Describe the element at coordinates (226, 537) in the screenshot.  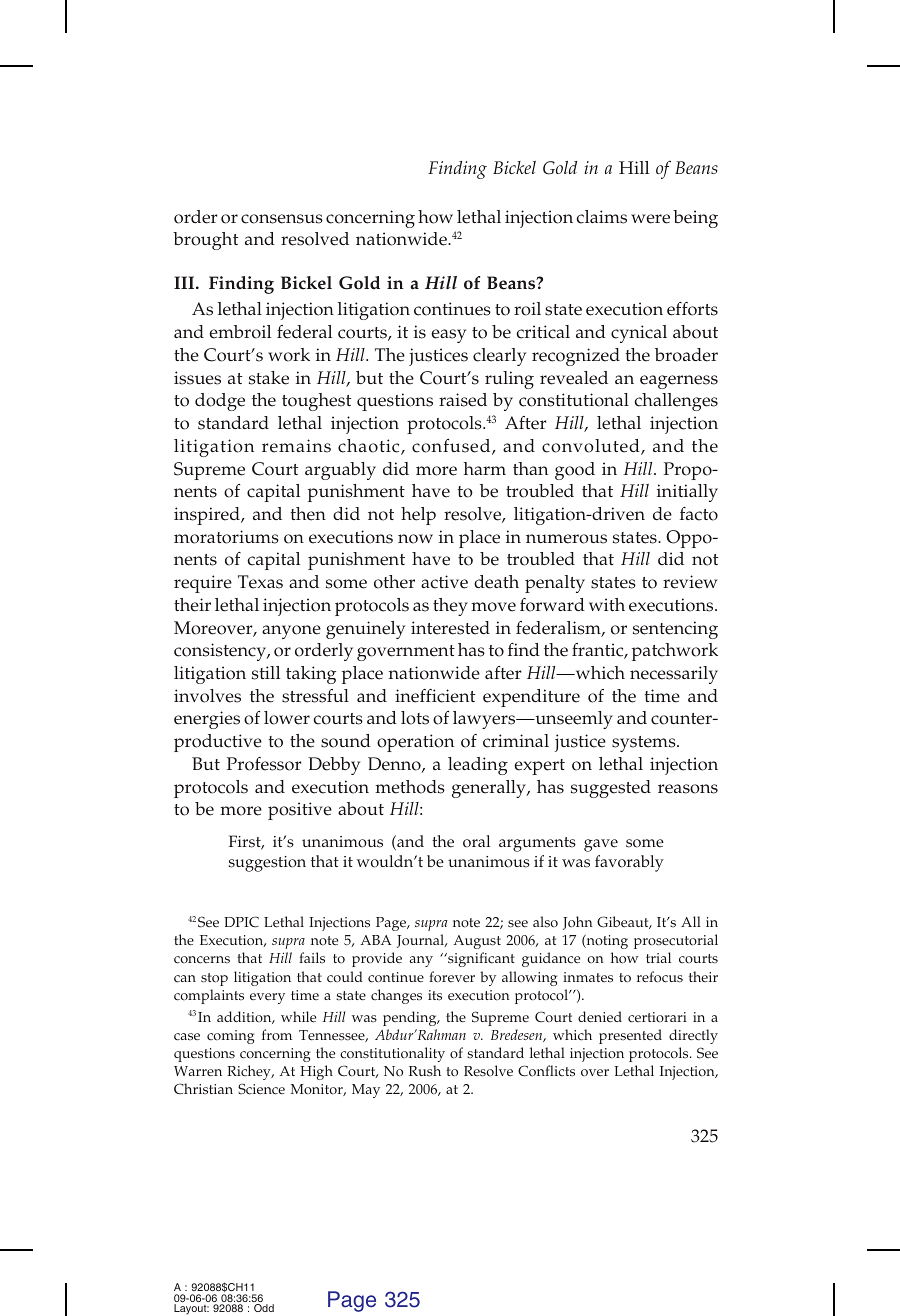
I see `moratoriums` at that location.
